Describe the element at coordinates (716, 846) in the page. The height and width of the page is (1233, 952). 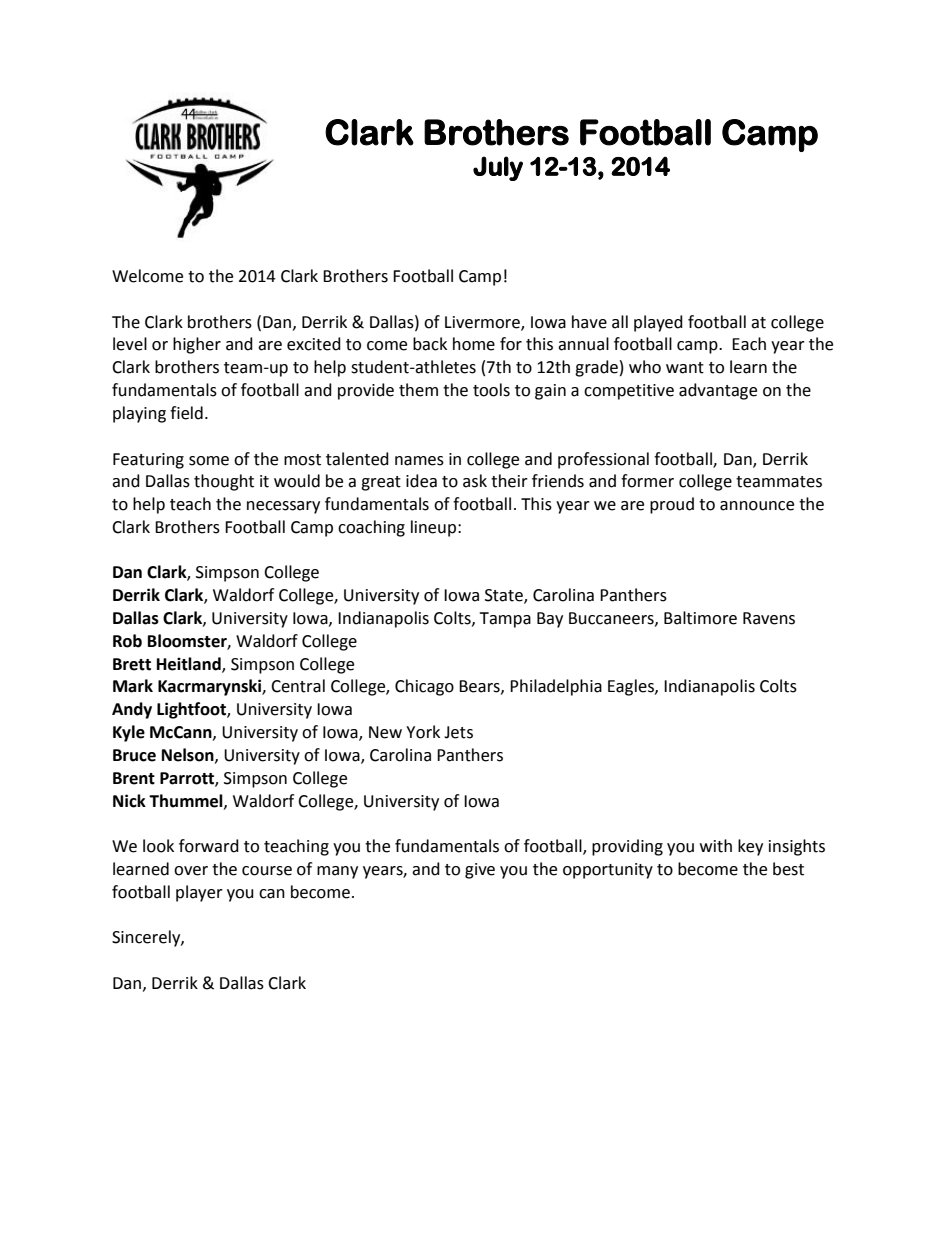
I see `with` at that location.
